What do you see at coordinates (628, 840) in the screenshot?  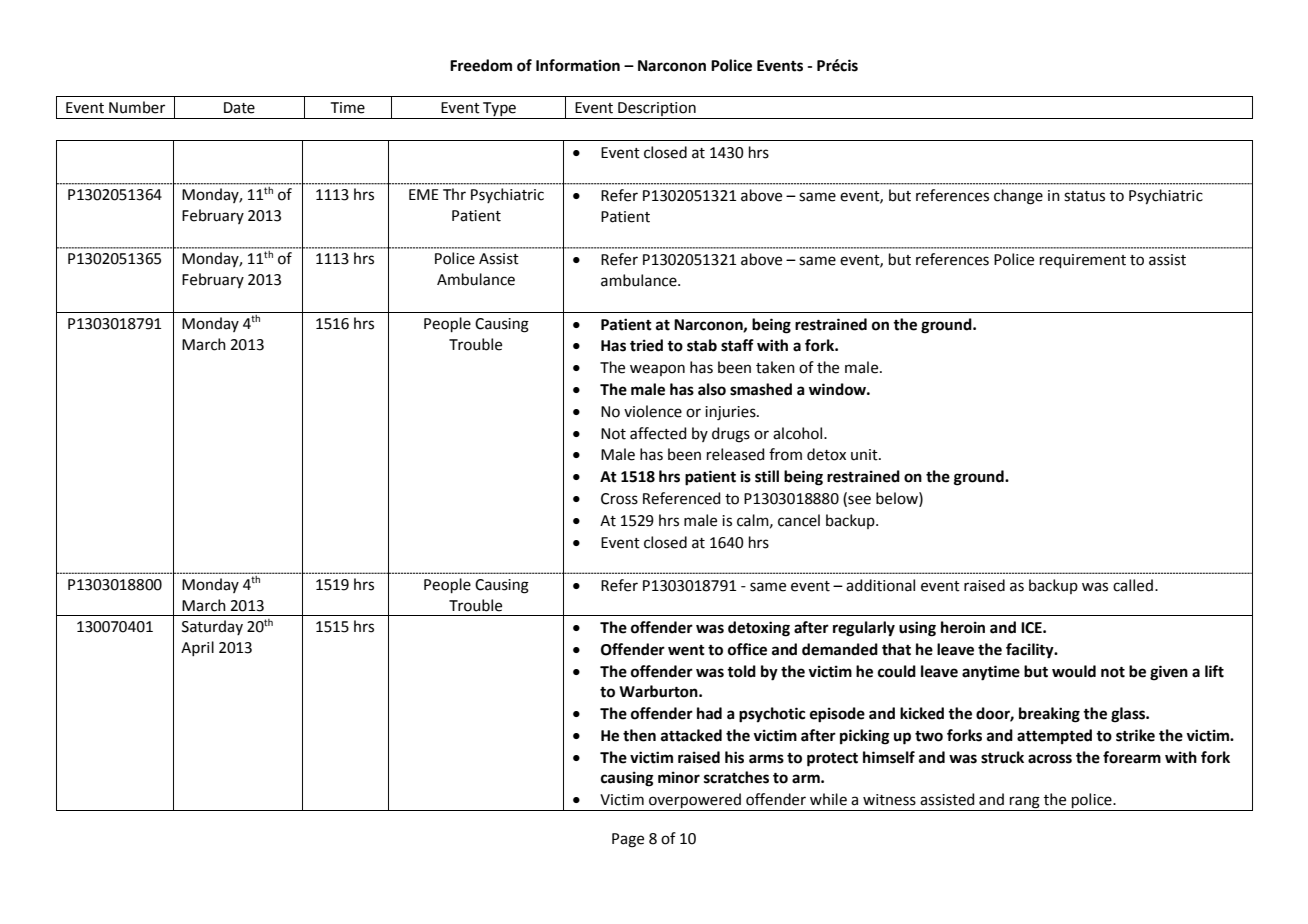 I see `Page` at bounding box center [628, 840].
